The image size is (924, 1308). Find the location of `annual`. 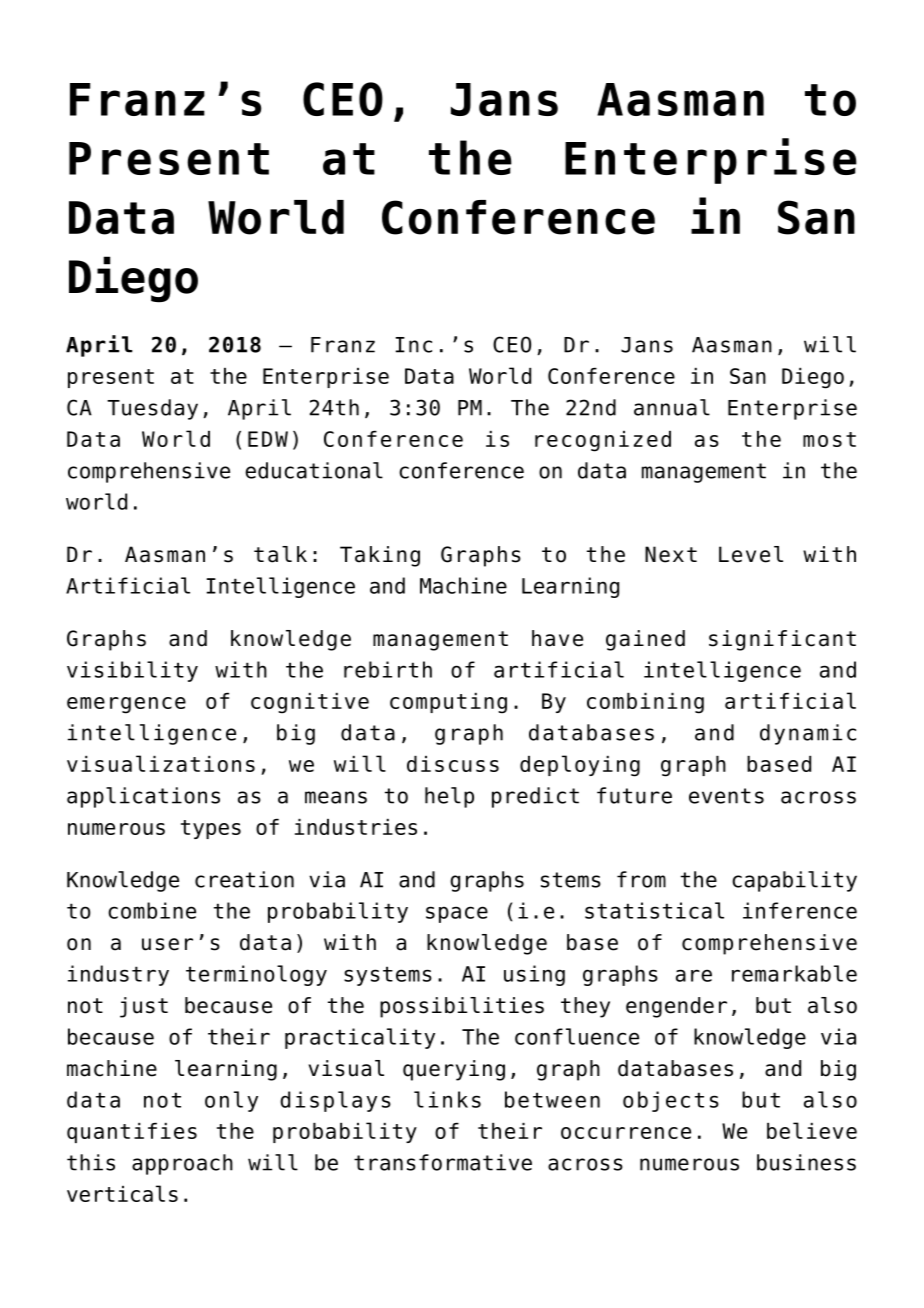

annual is located at coordinates (672, 407).
